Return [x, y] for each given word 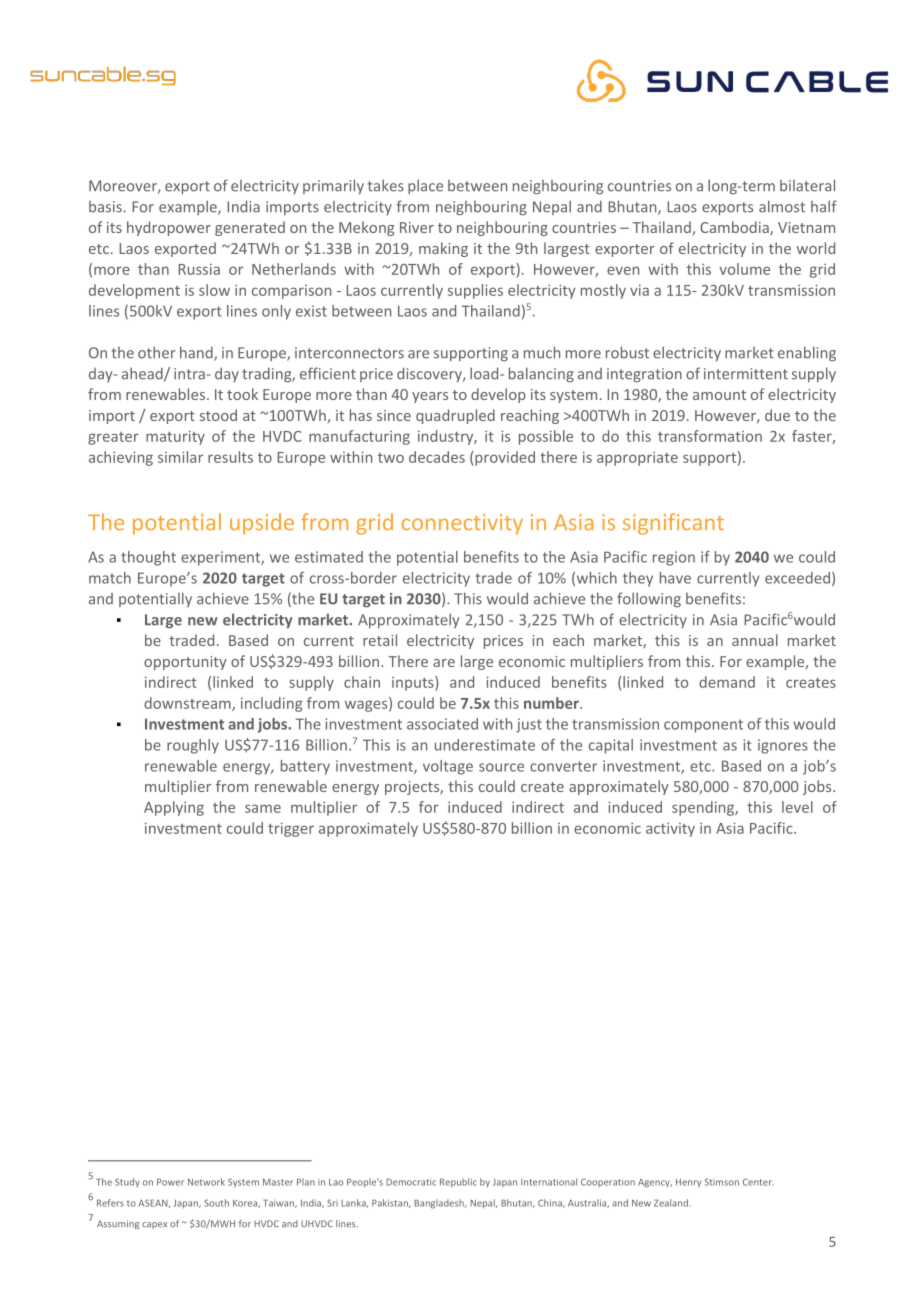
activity [670, 830]
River [417, 227]
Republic [458, 1182]
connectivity [462, 524]
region [674, 558]
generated [250, 228]
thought [148, 558]
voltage [448, 767]
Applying [174, 808]
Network [206, 1182]
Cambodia [735, 228]
